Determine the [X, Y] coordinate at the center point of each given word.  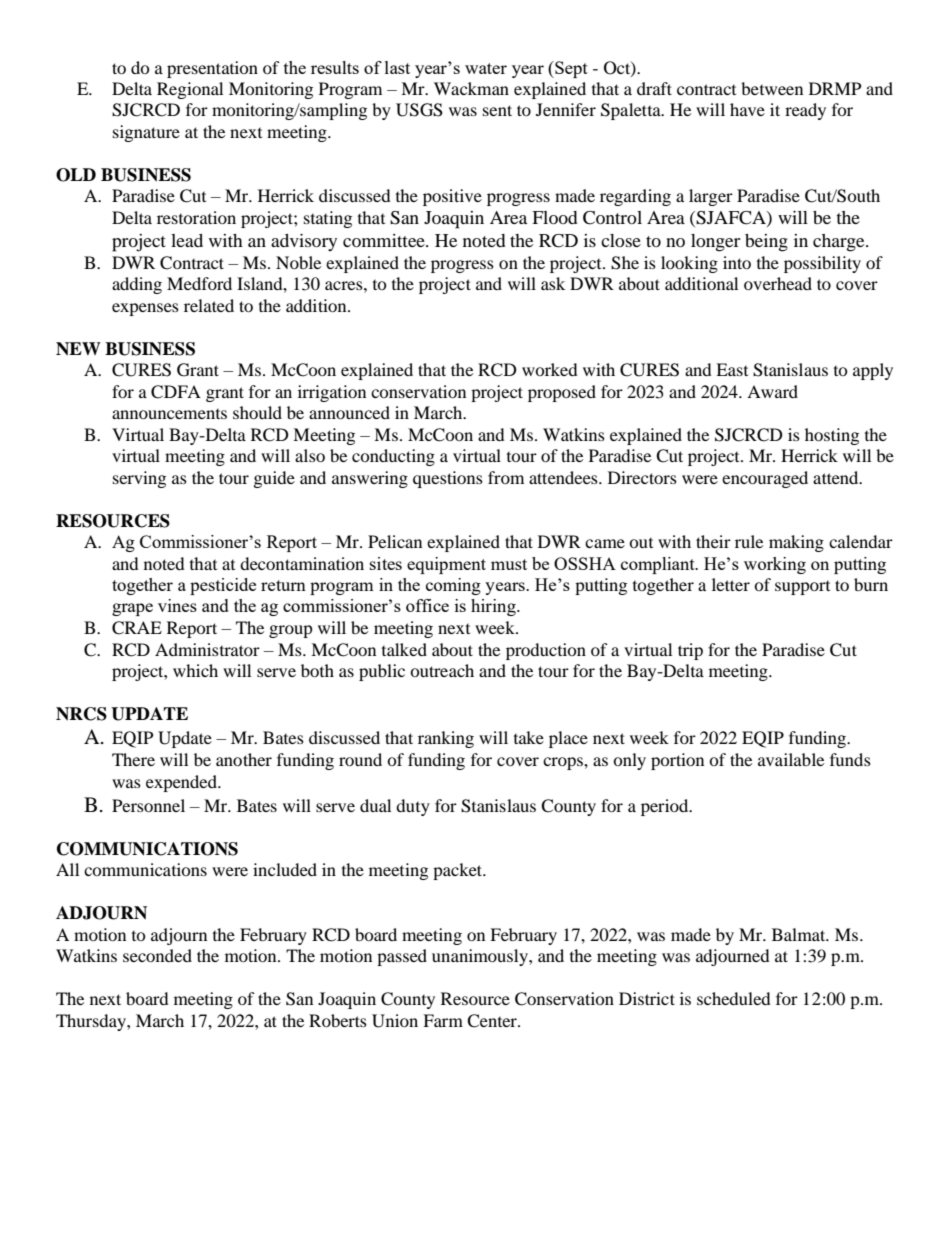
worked [550, 369]
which [195, 670]
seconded [157, 955]
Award [772, 391]
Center [493, 1021]
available [791, 759]
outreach [442, 670]
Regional [190, 90]
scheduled [734, 998]
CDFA [176, 392]
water [486, 68]
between [772, 88]
